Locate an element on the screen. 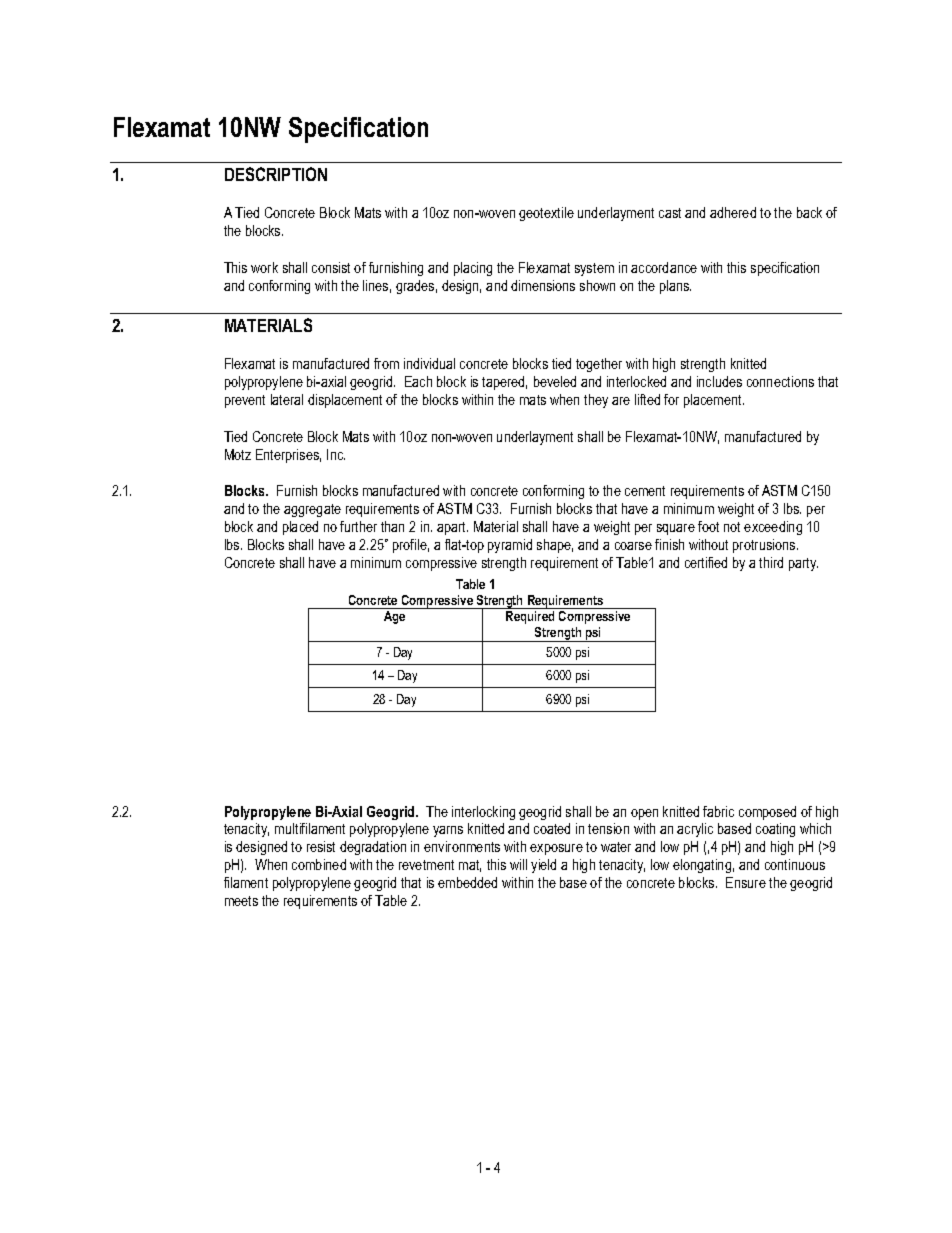  will is located at coordinates (518, 864).
